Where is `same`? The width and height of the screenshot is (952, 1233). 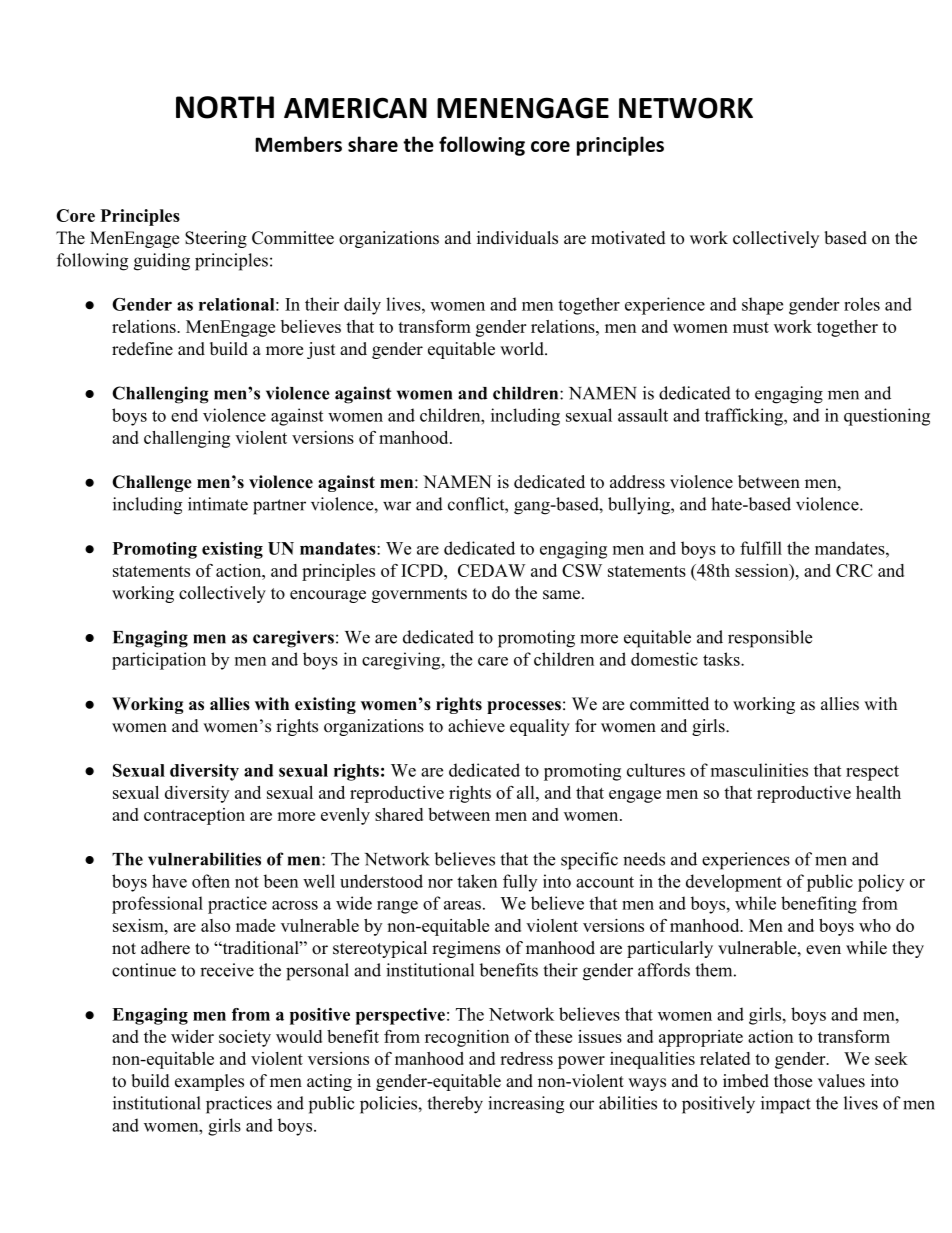 same is located at coordinates (563, 595).
